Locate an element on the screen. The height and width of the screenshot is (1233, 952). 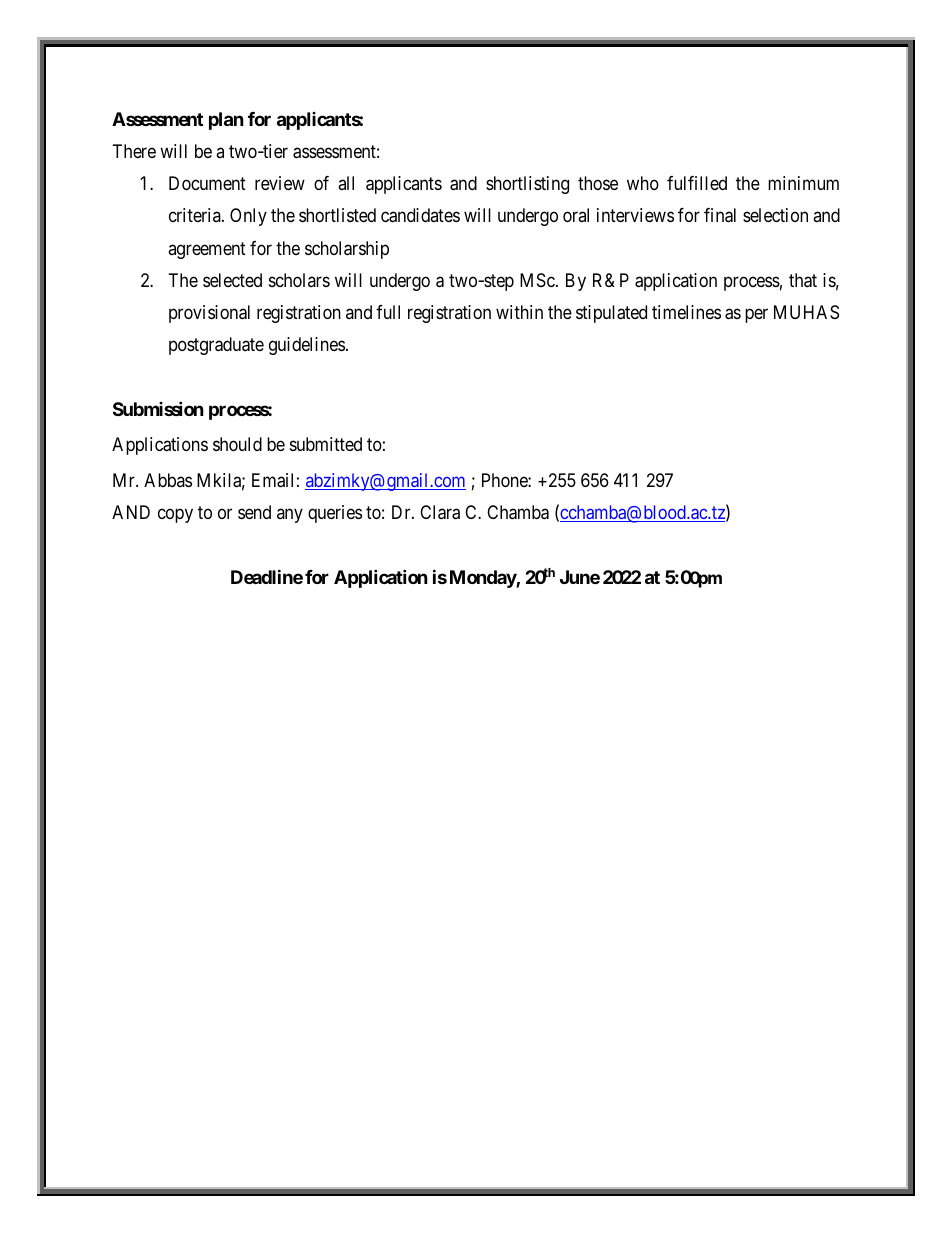
candidates is located at coordinates (420, 215).
